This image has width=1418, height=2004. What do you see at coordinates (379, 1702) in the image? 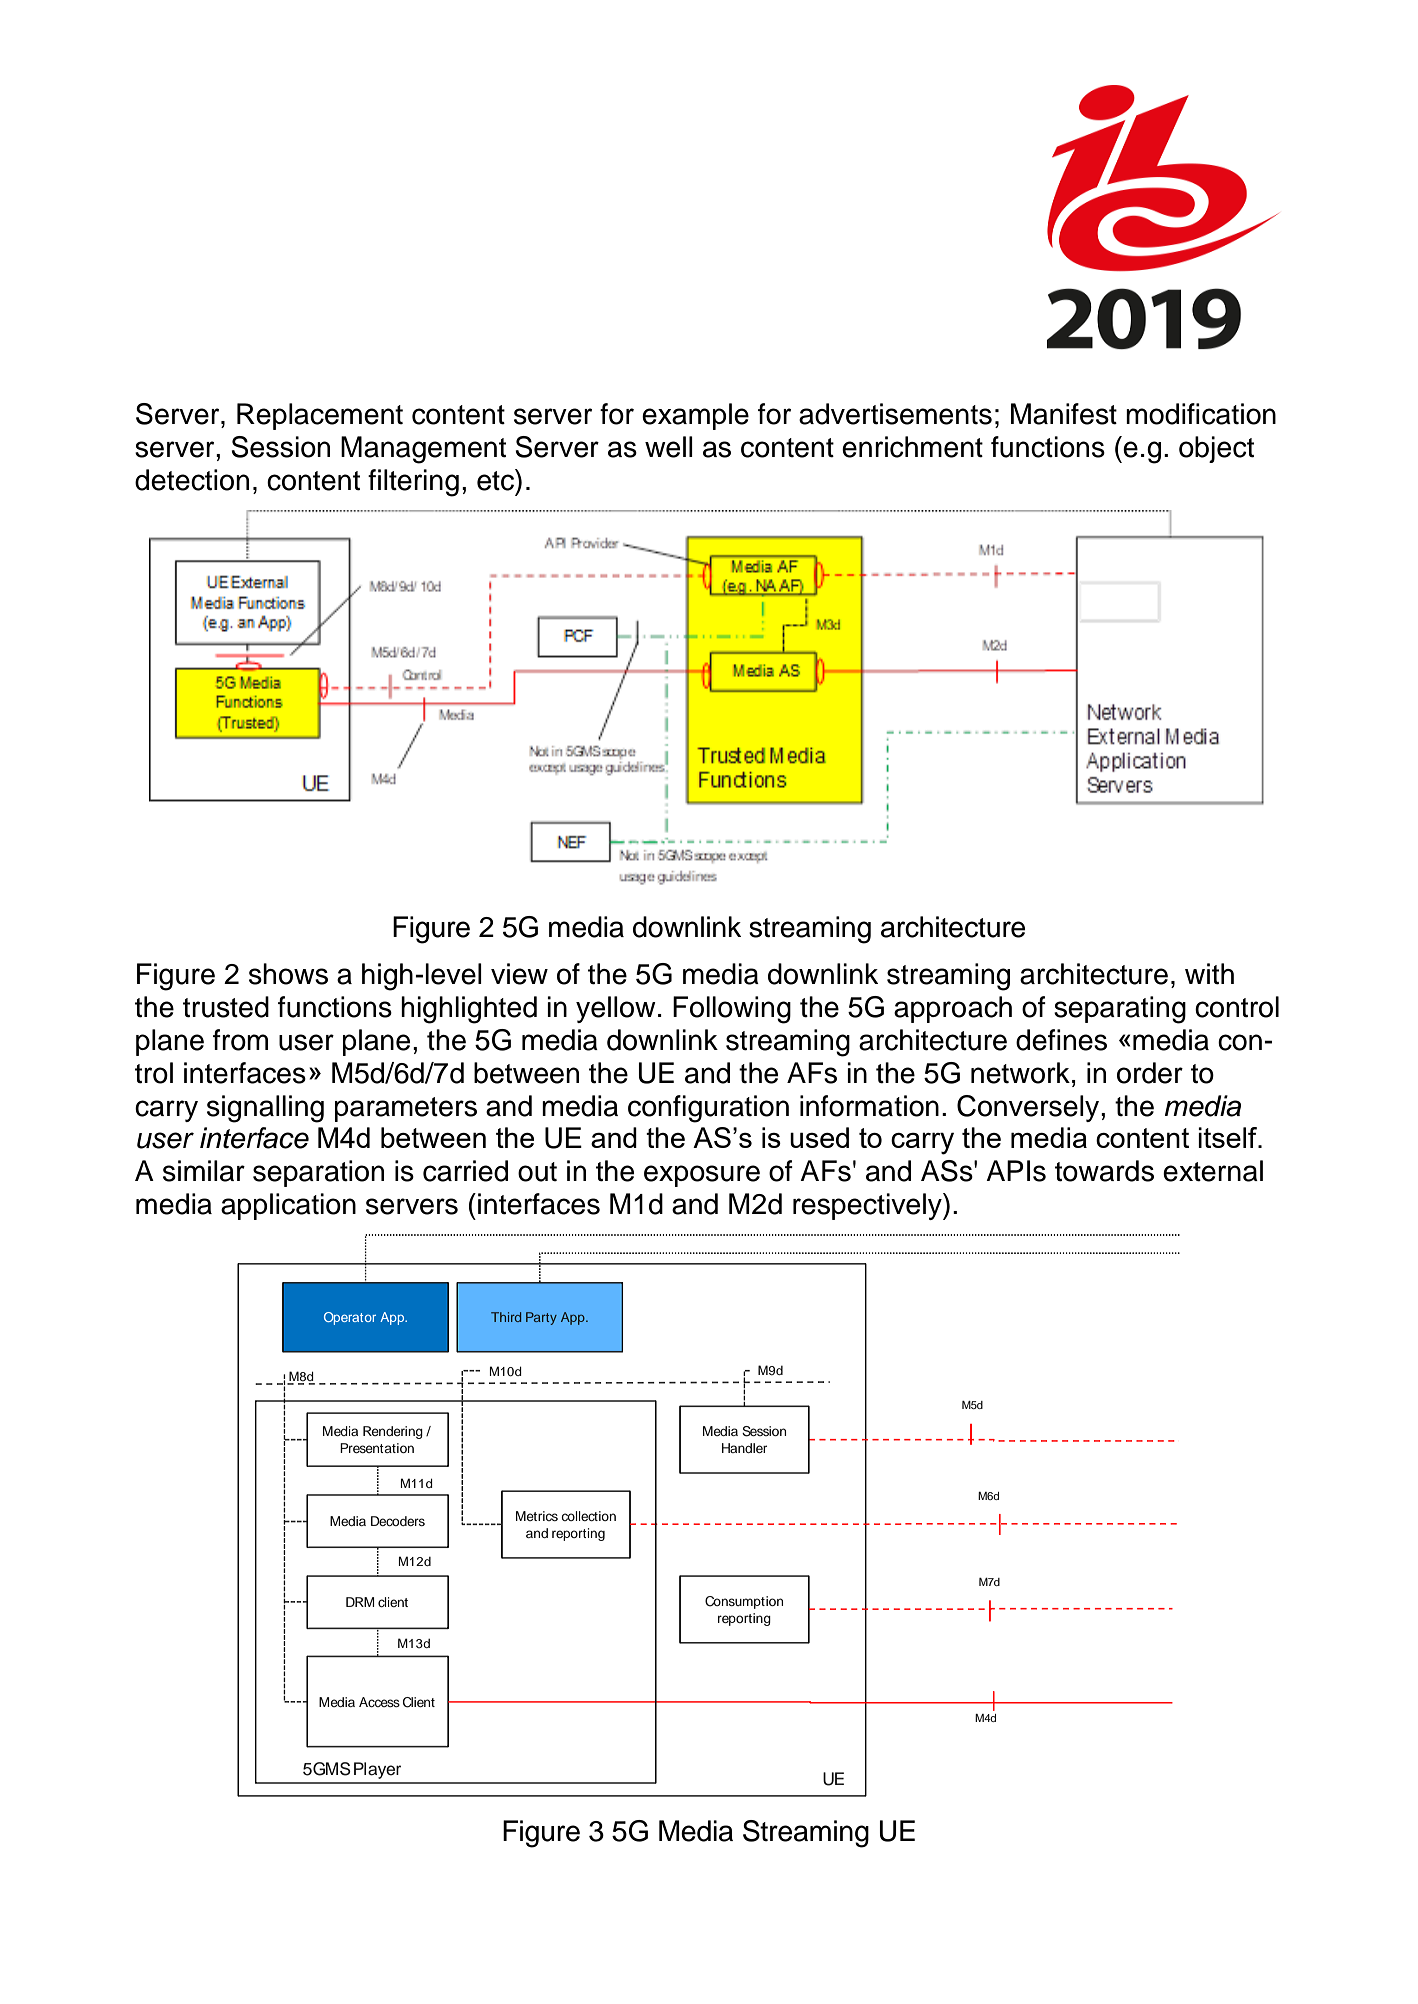
I see `Access` at bounding box center [379, 1702].
